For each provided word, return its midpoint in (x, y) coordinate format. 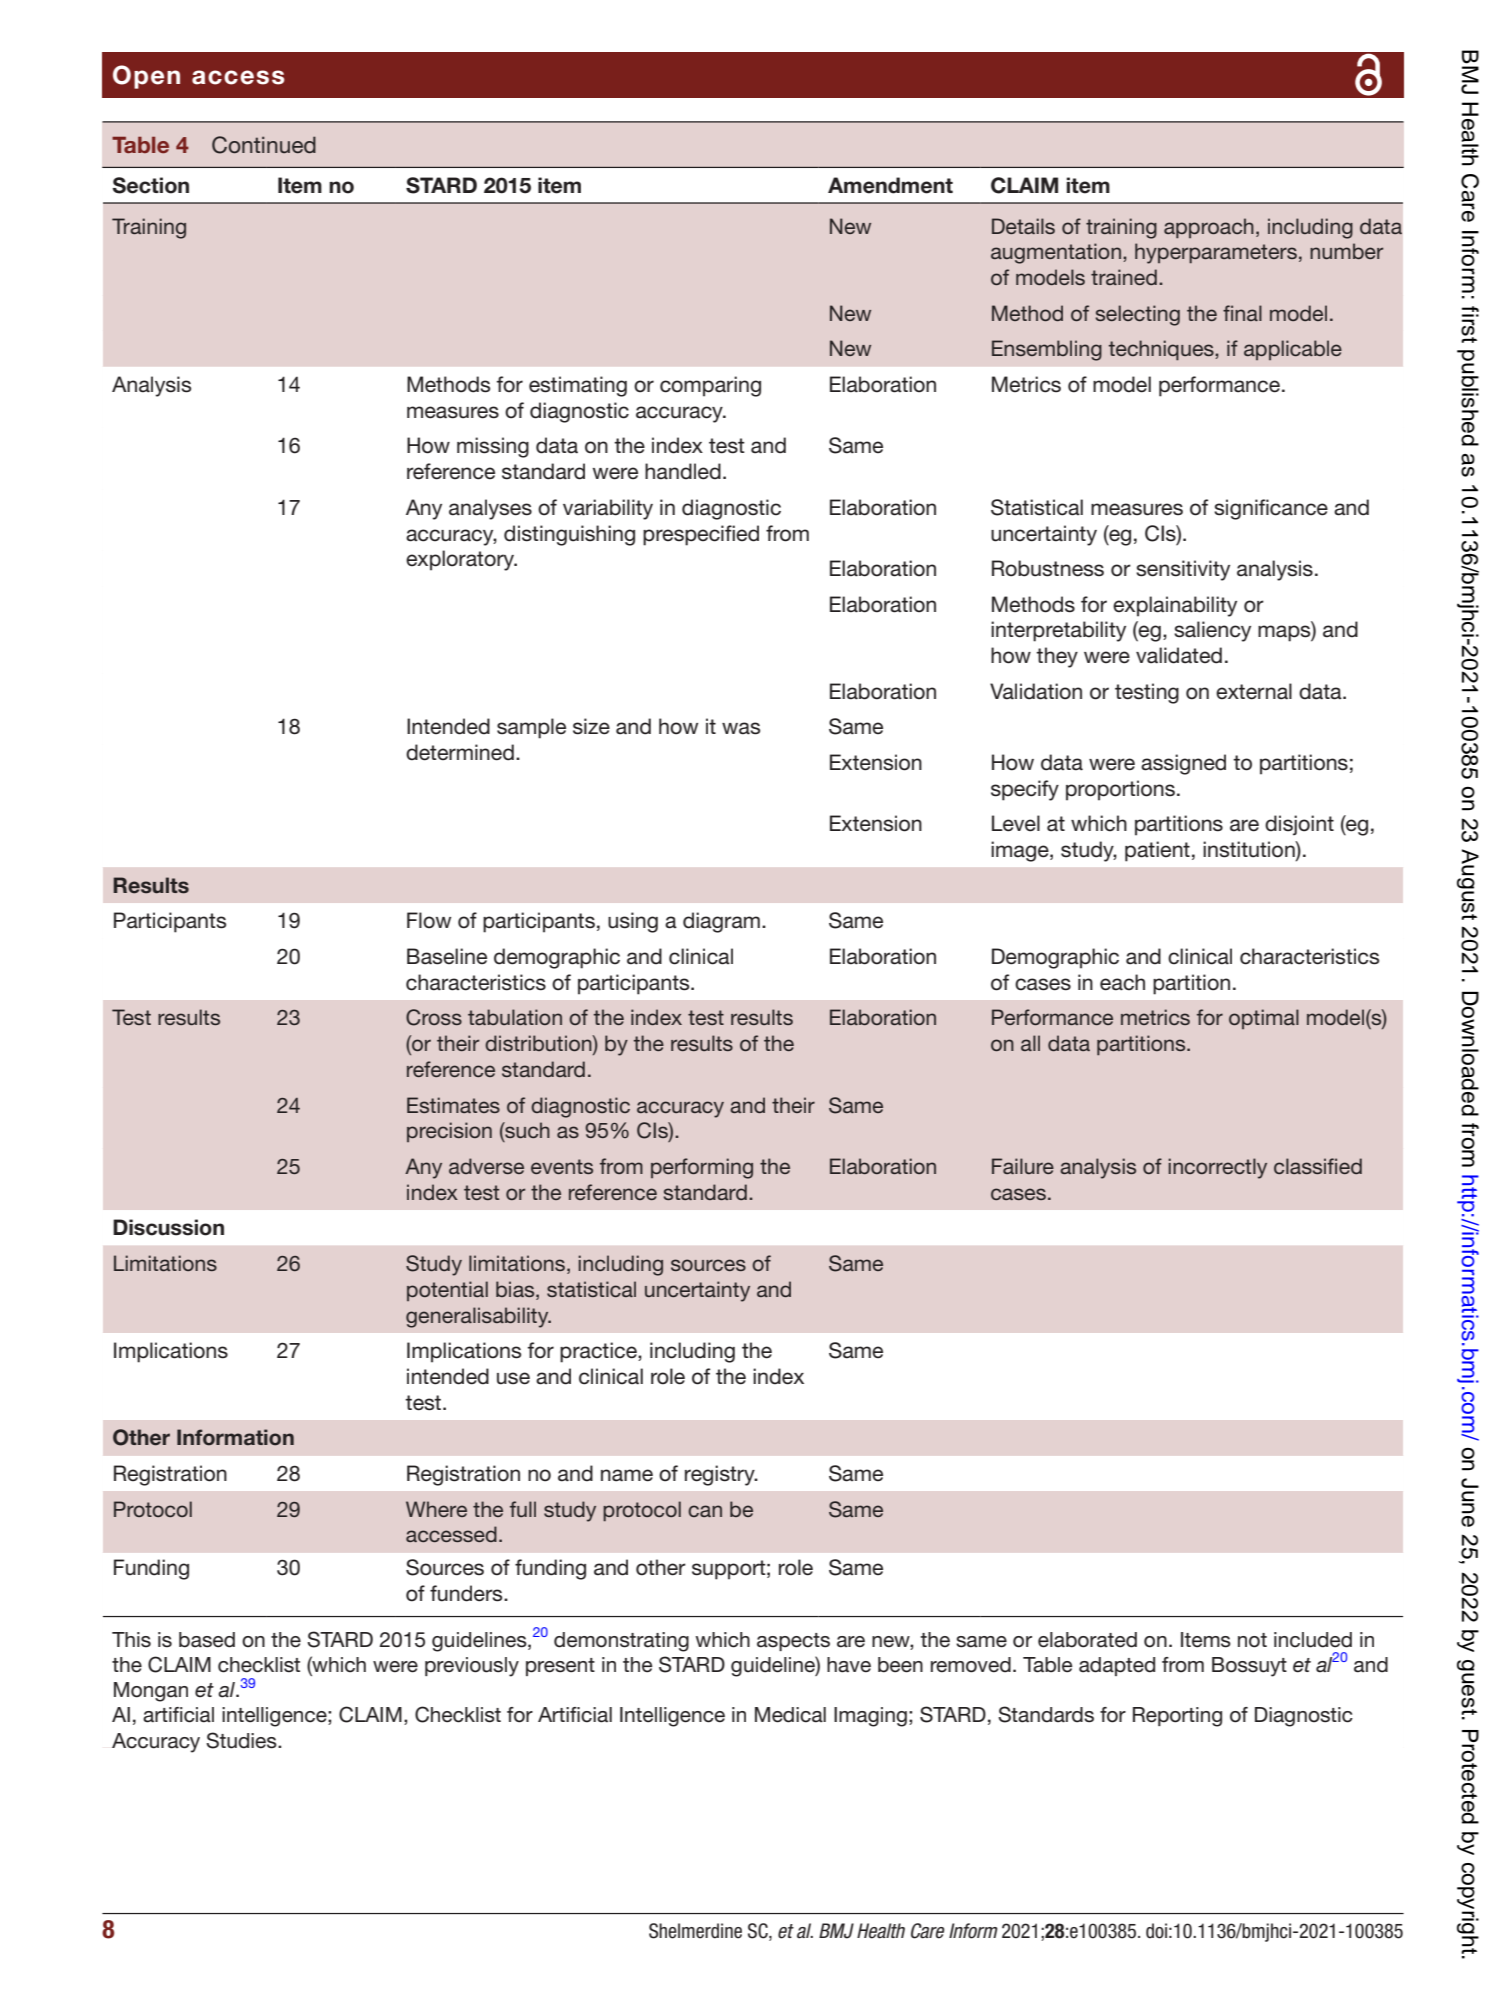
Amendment (890, 185)
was (741, 728)
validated (1179, 655)
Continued (264, 145)
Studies (242, 1740)
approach (1209, 228)
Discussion (168, 1227)
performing (702, 1168)
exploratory (461, 560)
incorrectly (1217, 1168)
